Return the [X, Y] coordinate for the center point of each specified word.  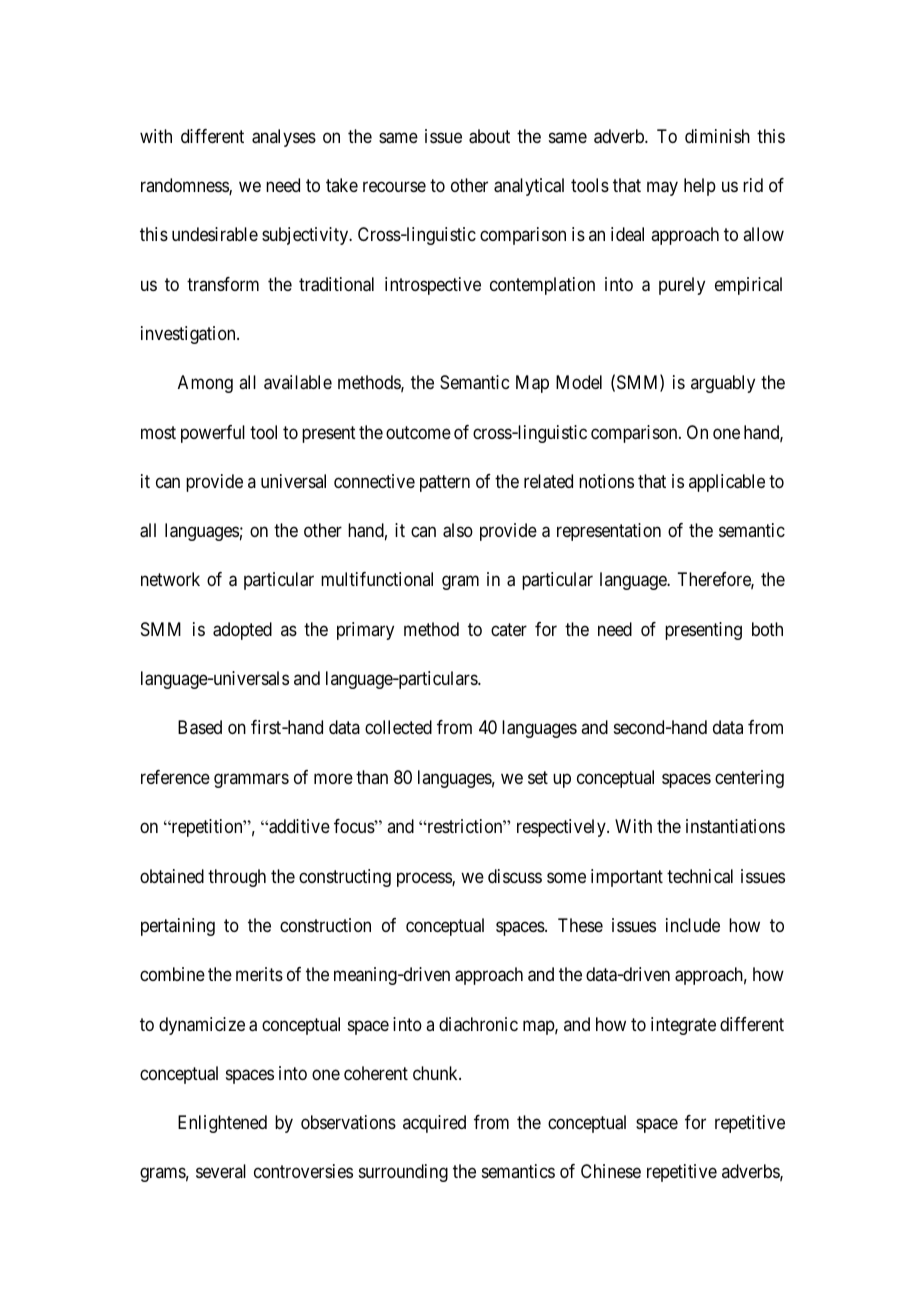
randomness [185, 186]
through [237, 878]
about [489, 136]
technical [700, 876]
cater [509, 629]
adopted [242, 631]
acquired [434, 1124]
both [767, 629]
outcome [418, 432]
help [700, 187]
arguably [723, 384]
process [425, 879]
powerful [213, 434]
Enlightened [222, 1124]
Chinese [611, 1171]
